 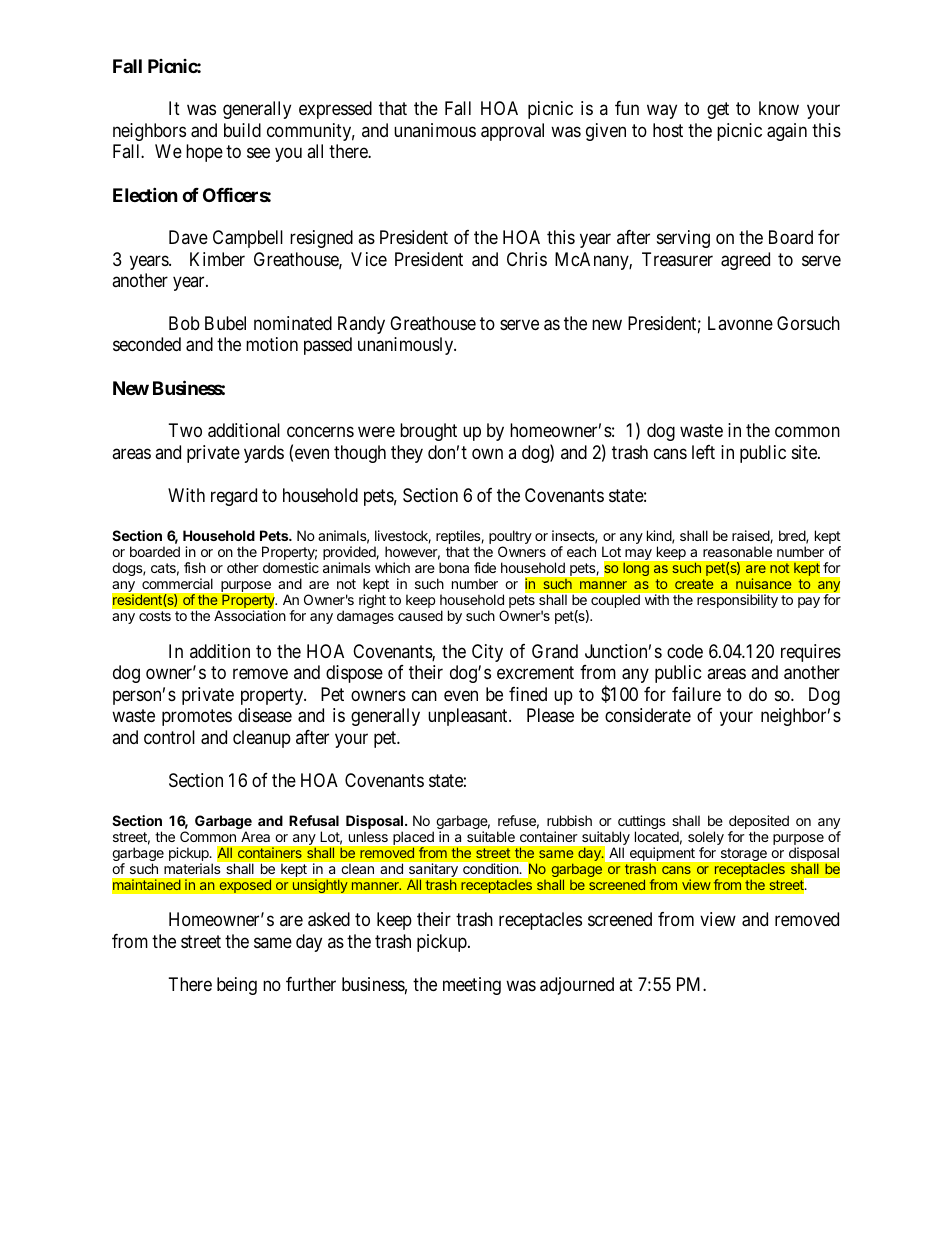 I want to click on meeting, so click(x=472, y=986).
